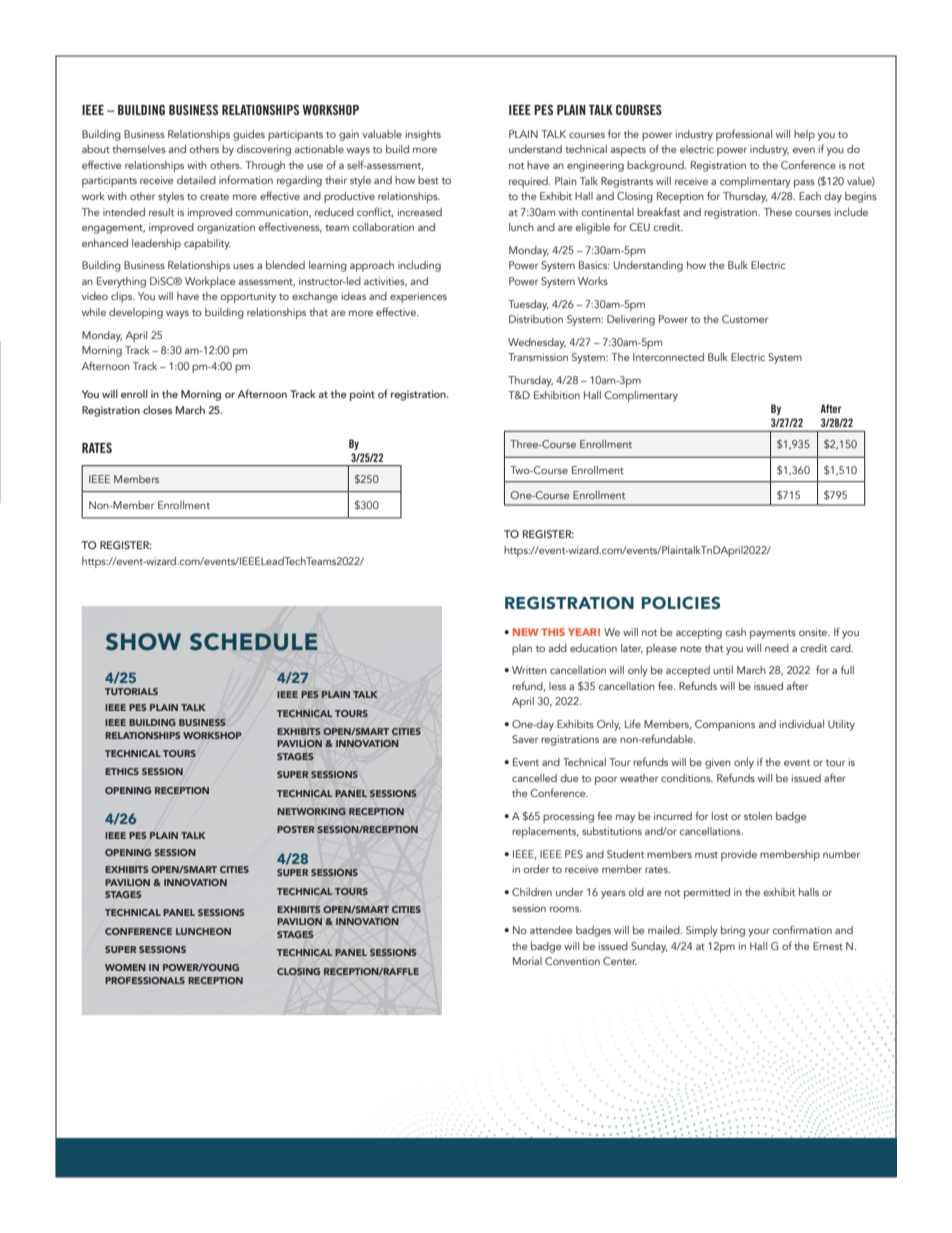 The image size is (952, 1233). What do you see at coordinates (681, 603) in the screenshot?
I see `POLICIES` at bounding box center [681, 603].
